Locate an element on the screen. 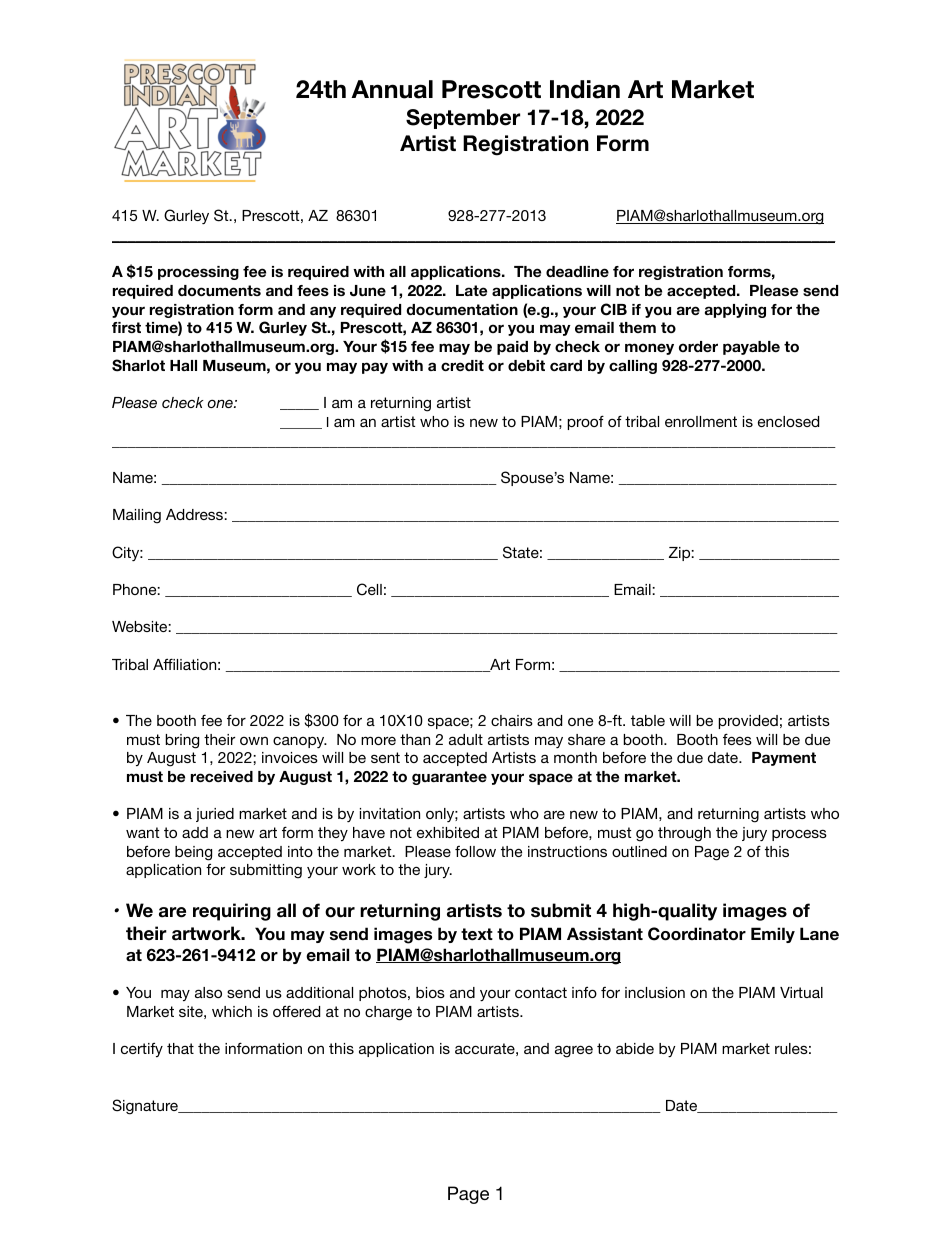 The image size is (952, 1233). documents is located at coordinates (219, 290).
